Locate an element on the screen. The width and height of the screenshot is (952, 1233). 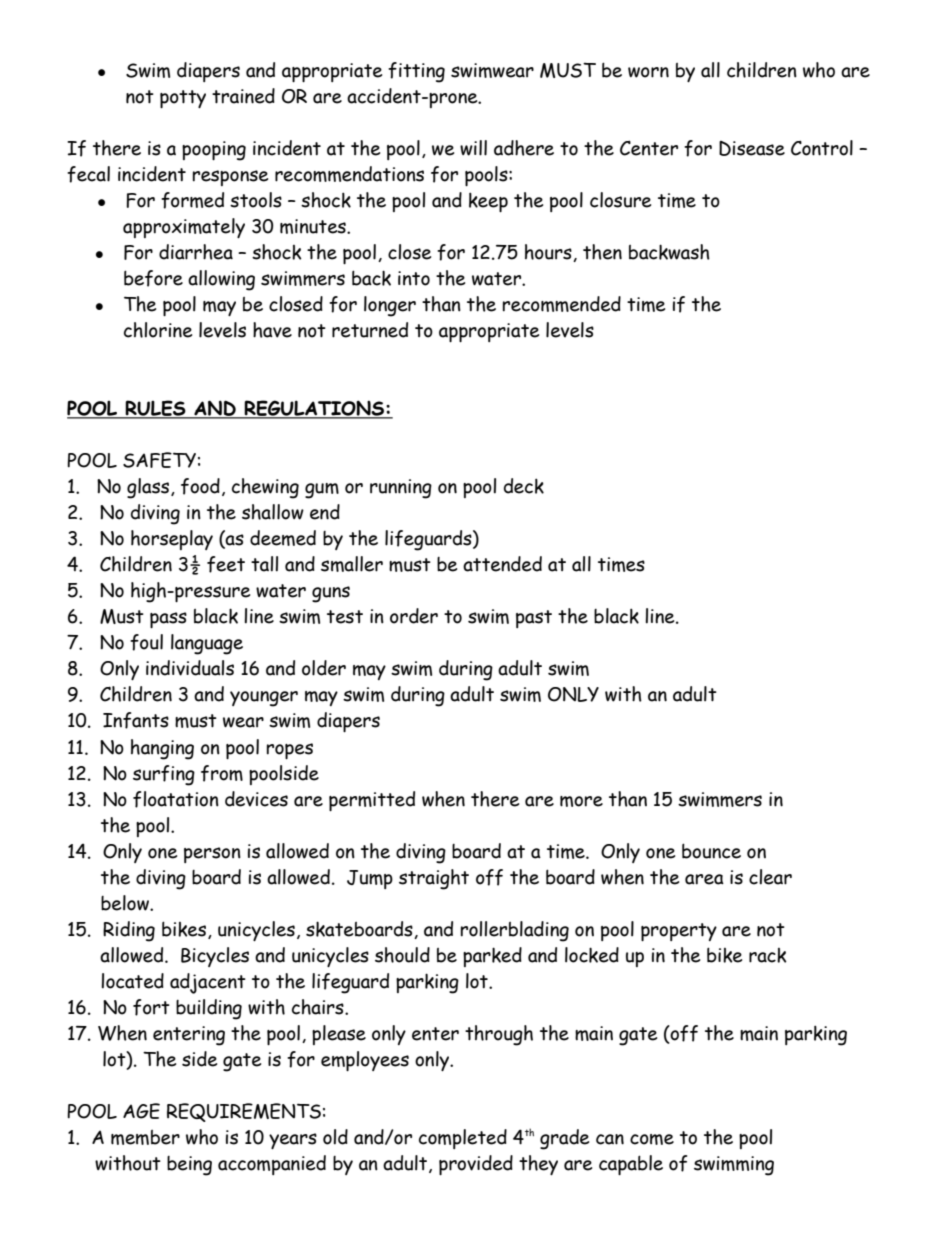
bounce is located at coordinates (711, 851).
